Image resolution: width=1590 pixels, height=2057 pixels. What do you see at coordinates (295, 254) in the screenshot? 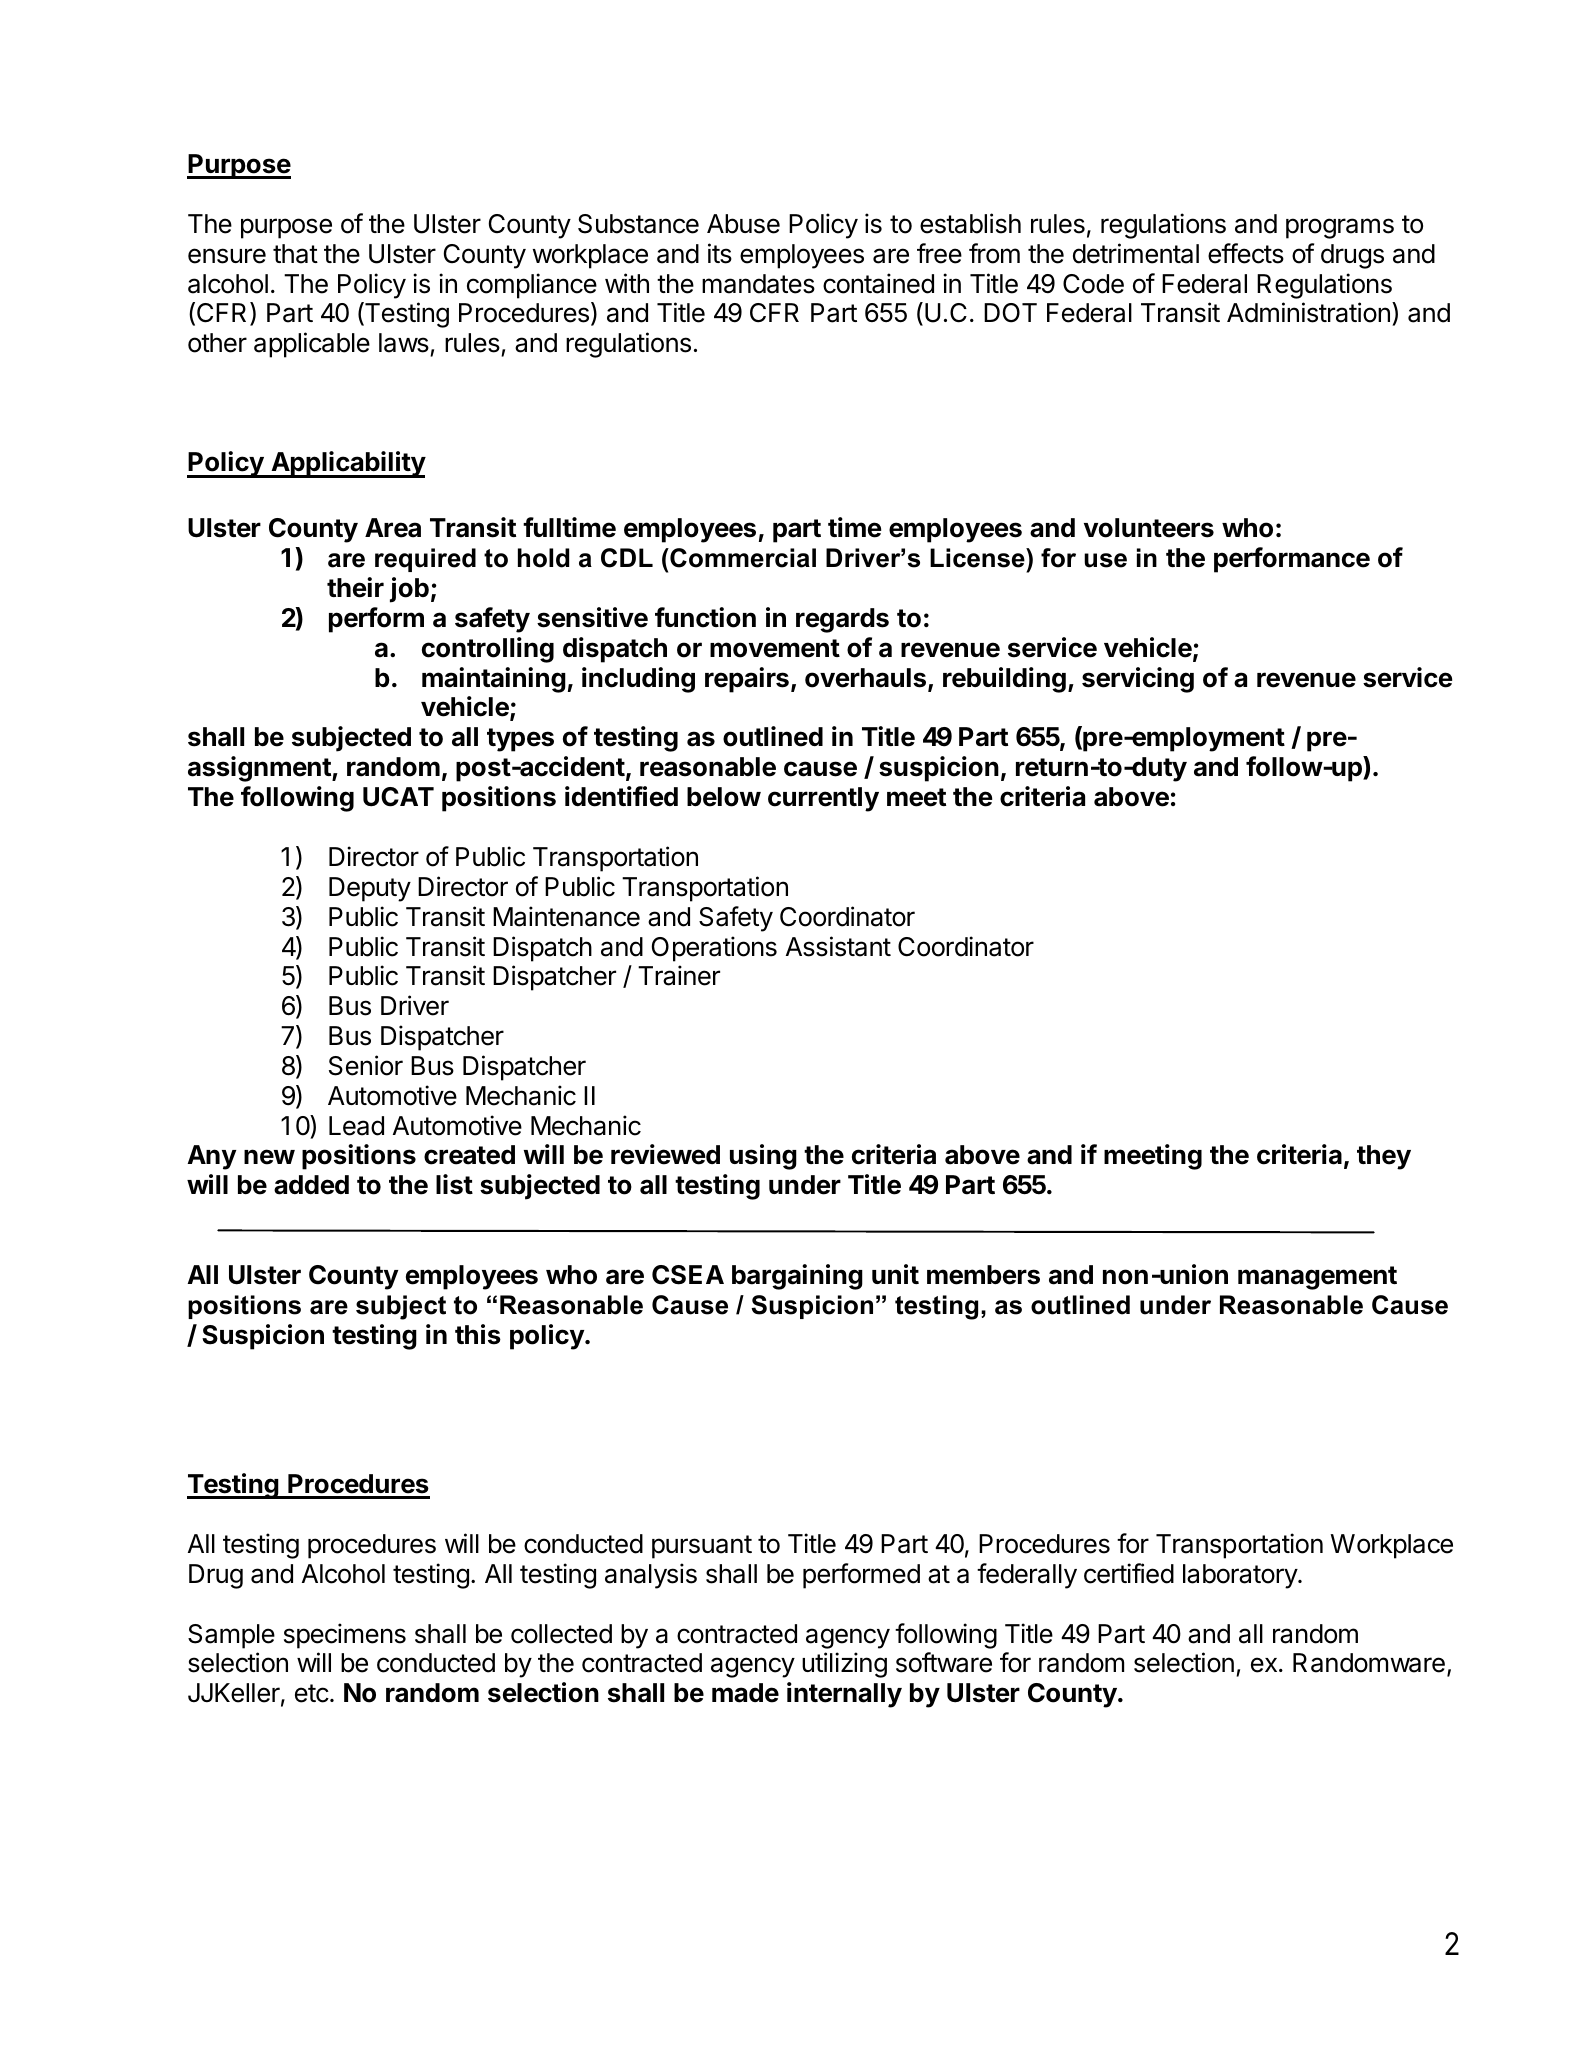
I see `that` at bounding box center [295, 254].
